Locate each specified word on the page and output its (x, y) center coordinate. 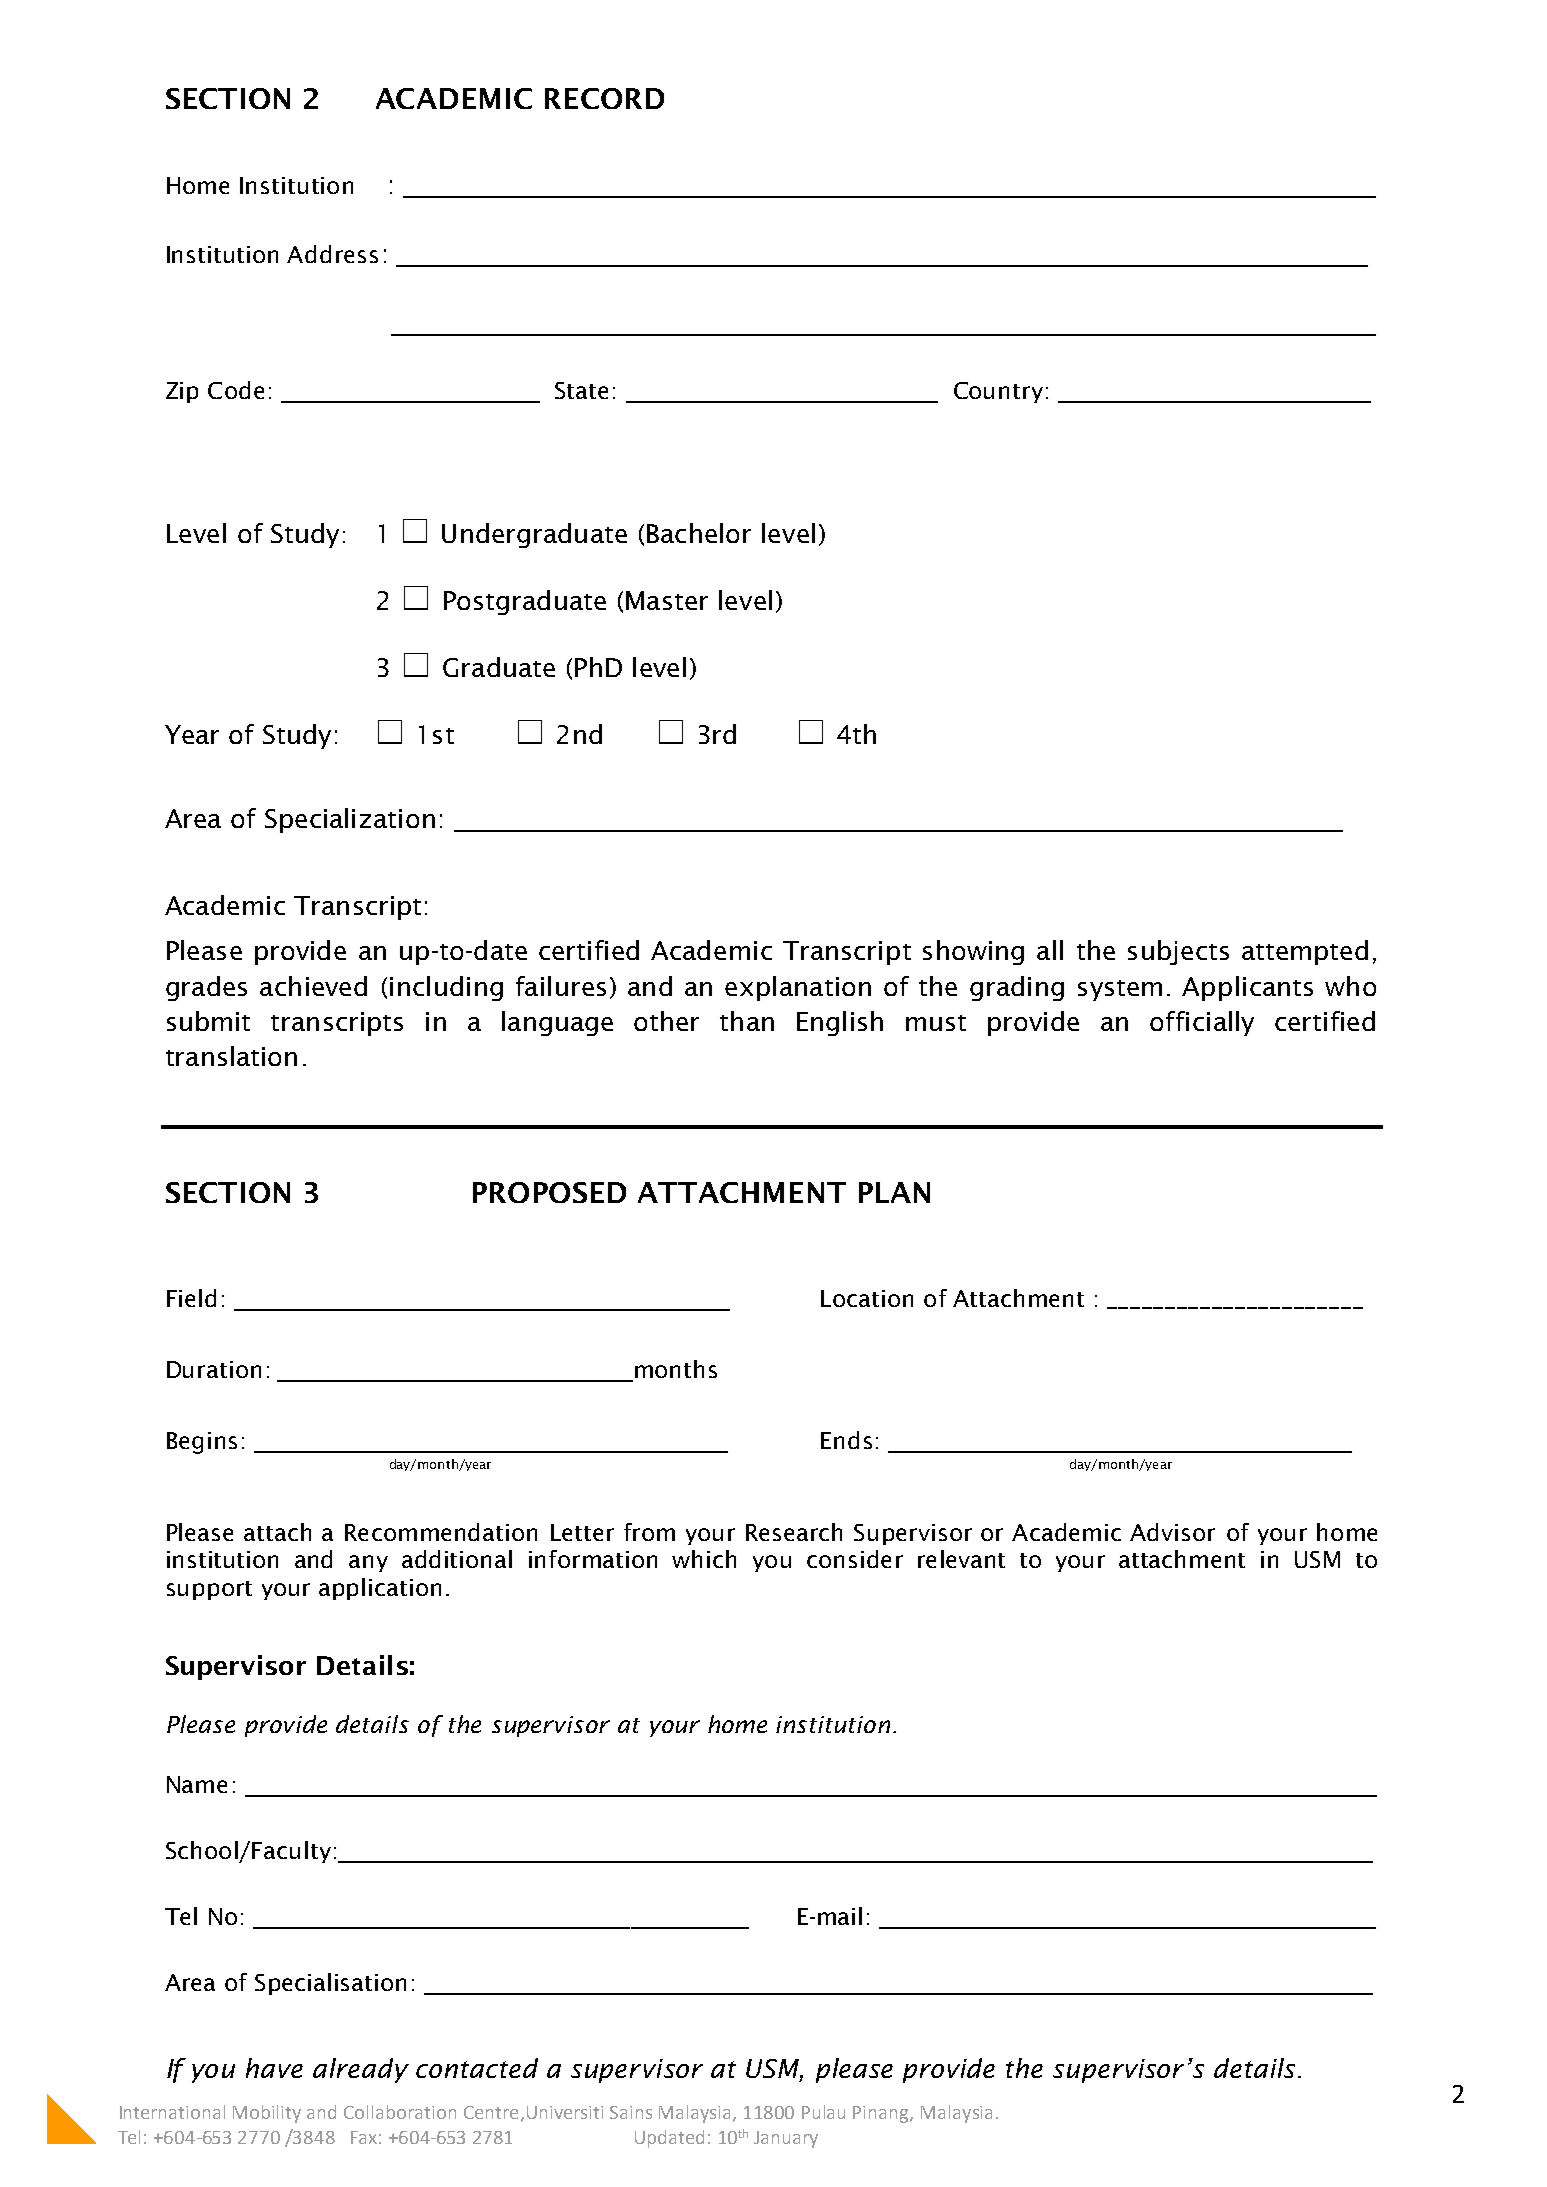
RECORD (604, 98)
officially (1202, 1023)
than (747, 1021)
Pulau (823, 2112)
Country (998, 392)
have (274, 2068)
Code (236, 390)
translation (231, 1056)
